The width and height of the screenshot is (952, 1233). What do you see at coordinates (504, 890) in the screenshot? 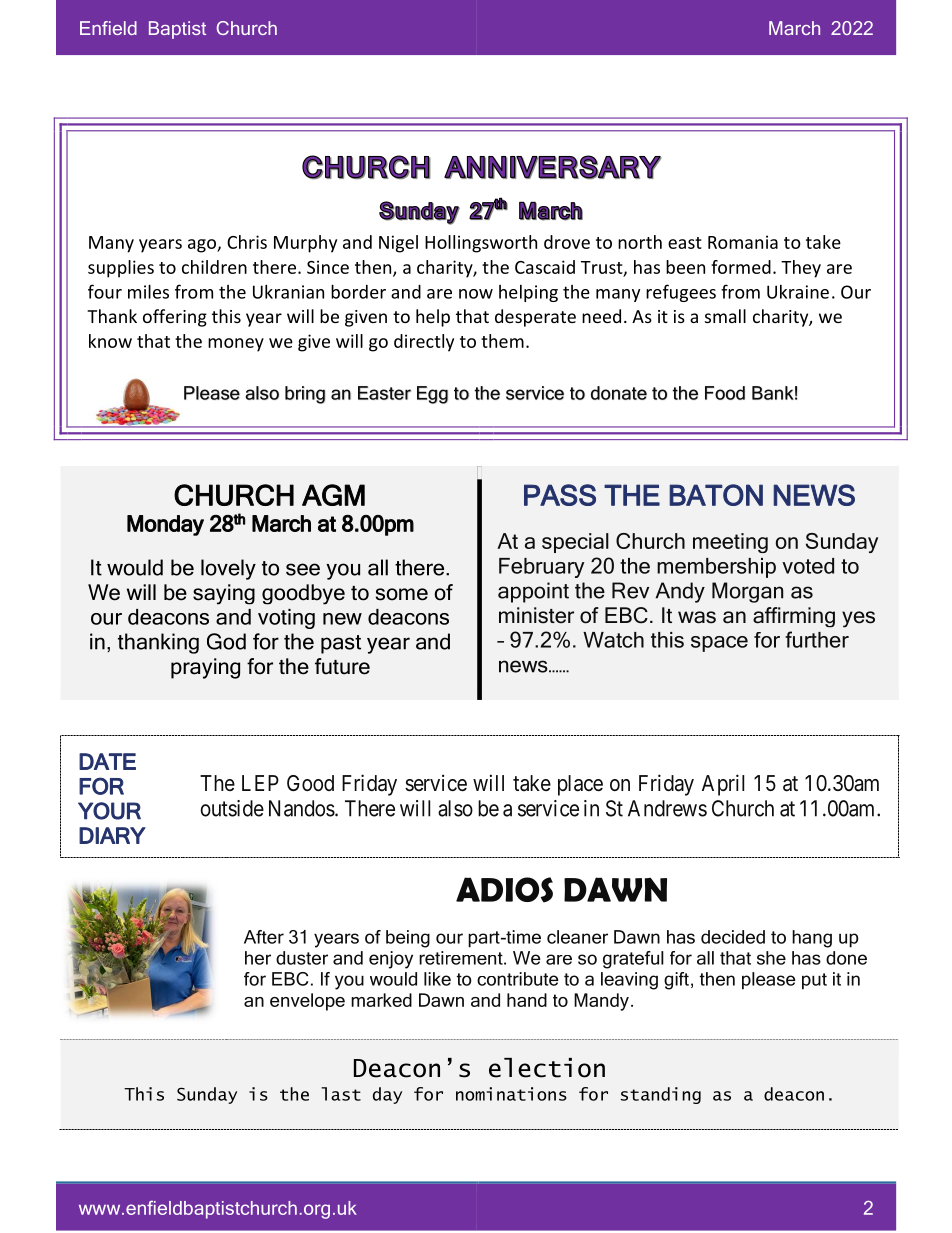
I see `ADIOS` at bounding box center [504, 890].
